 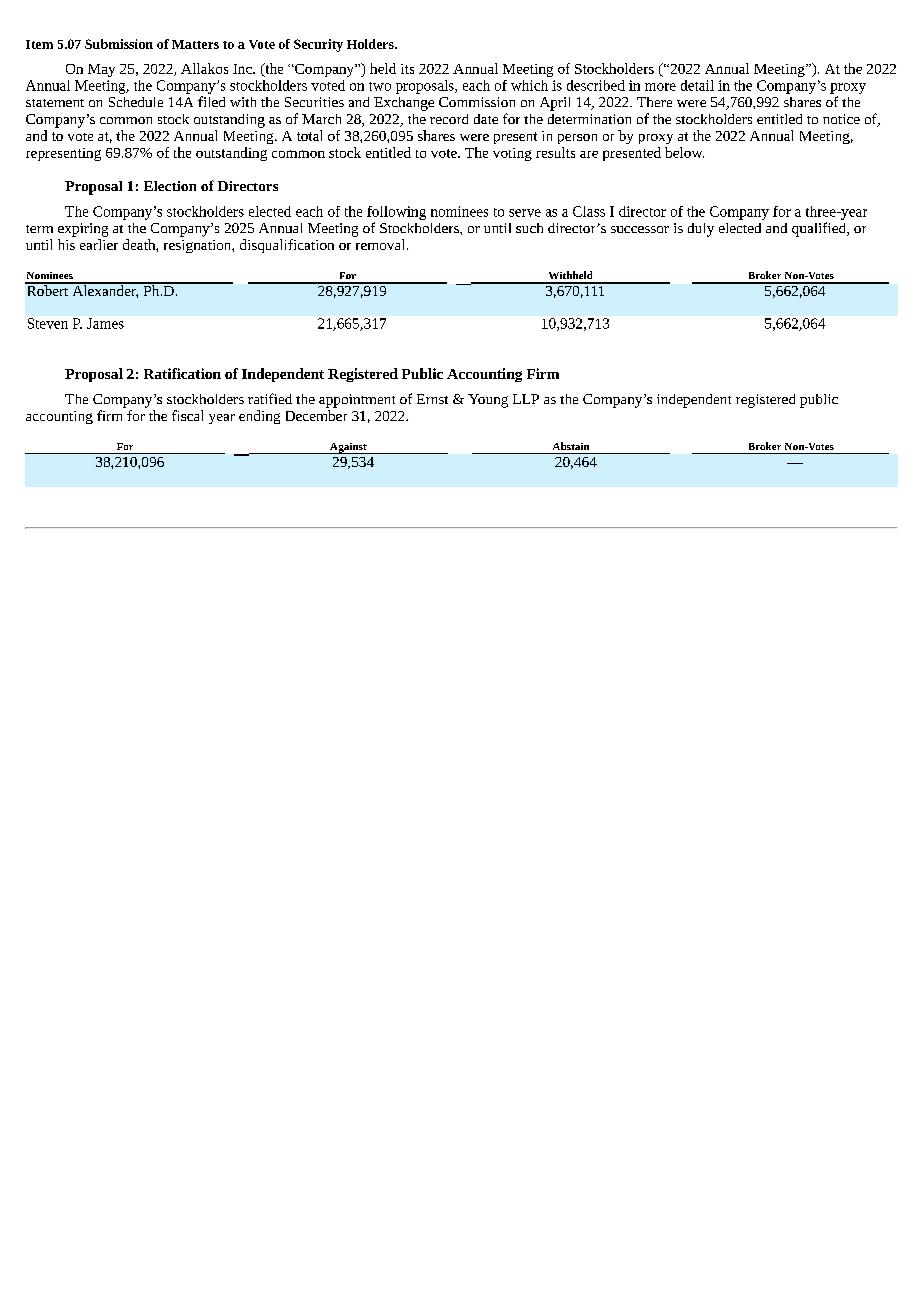 What do you see at coordinates (684, 152) in the page?
I see `below` at bounding box center [684, 152].
